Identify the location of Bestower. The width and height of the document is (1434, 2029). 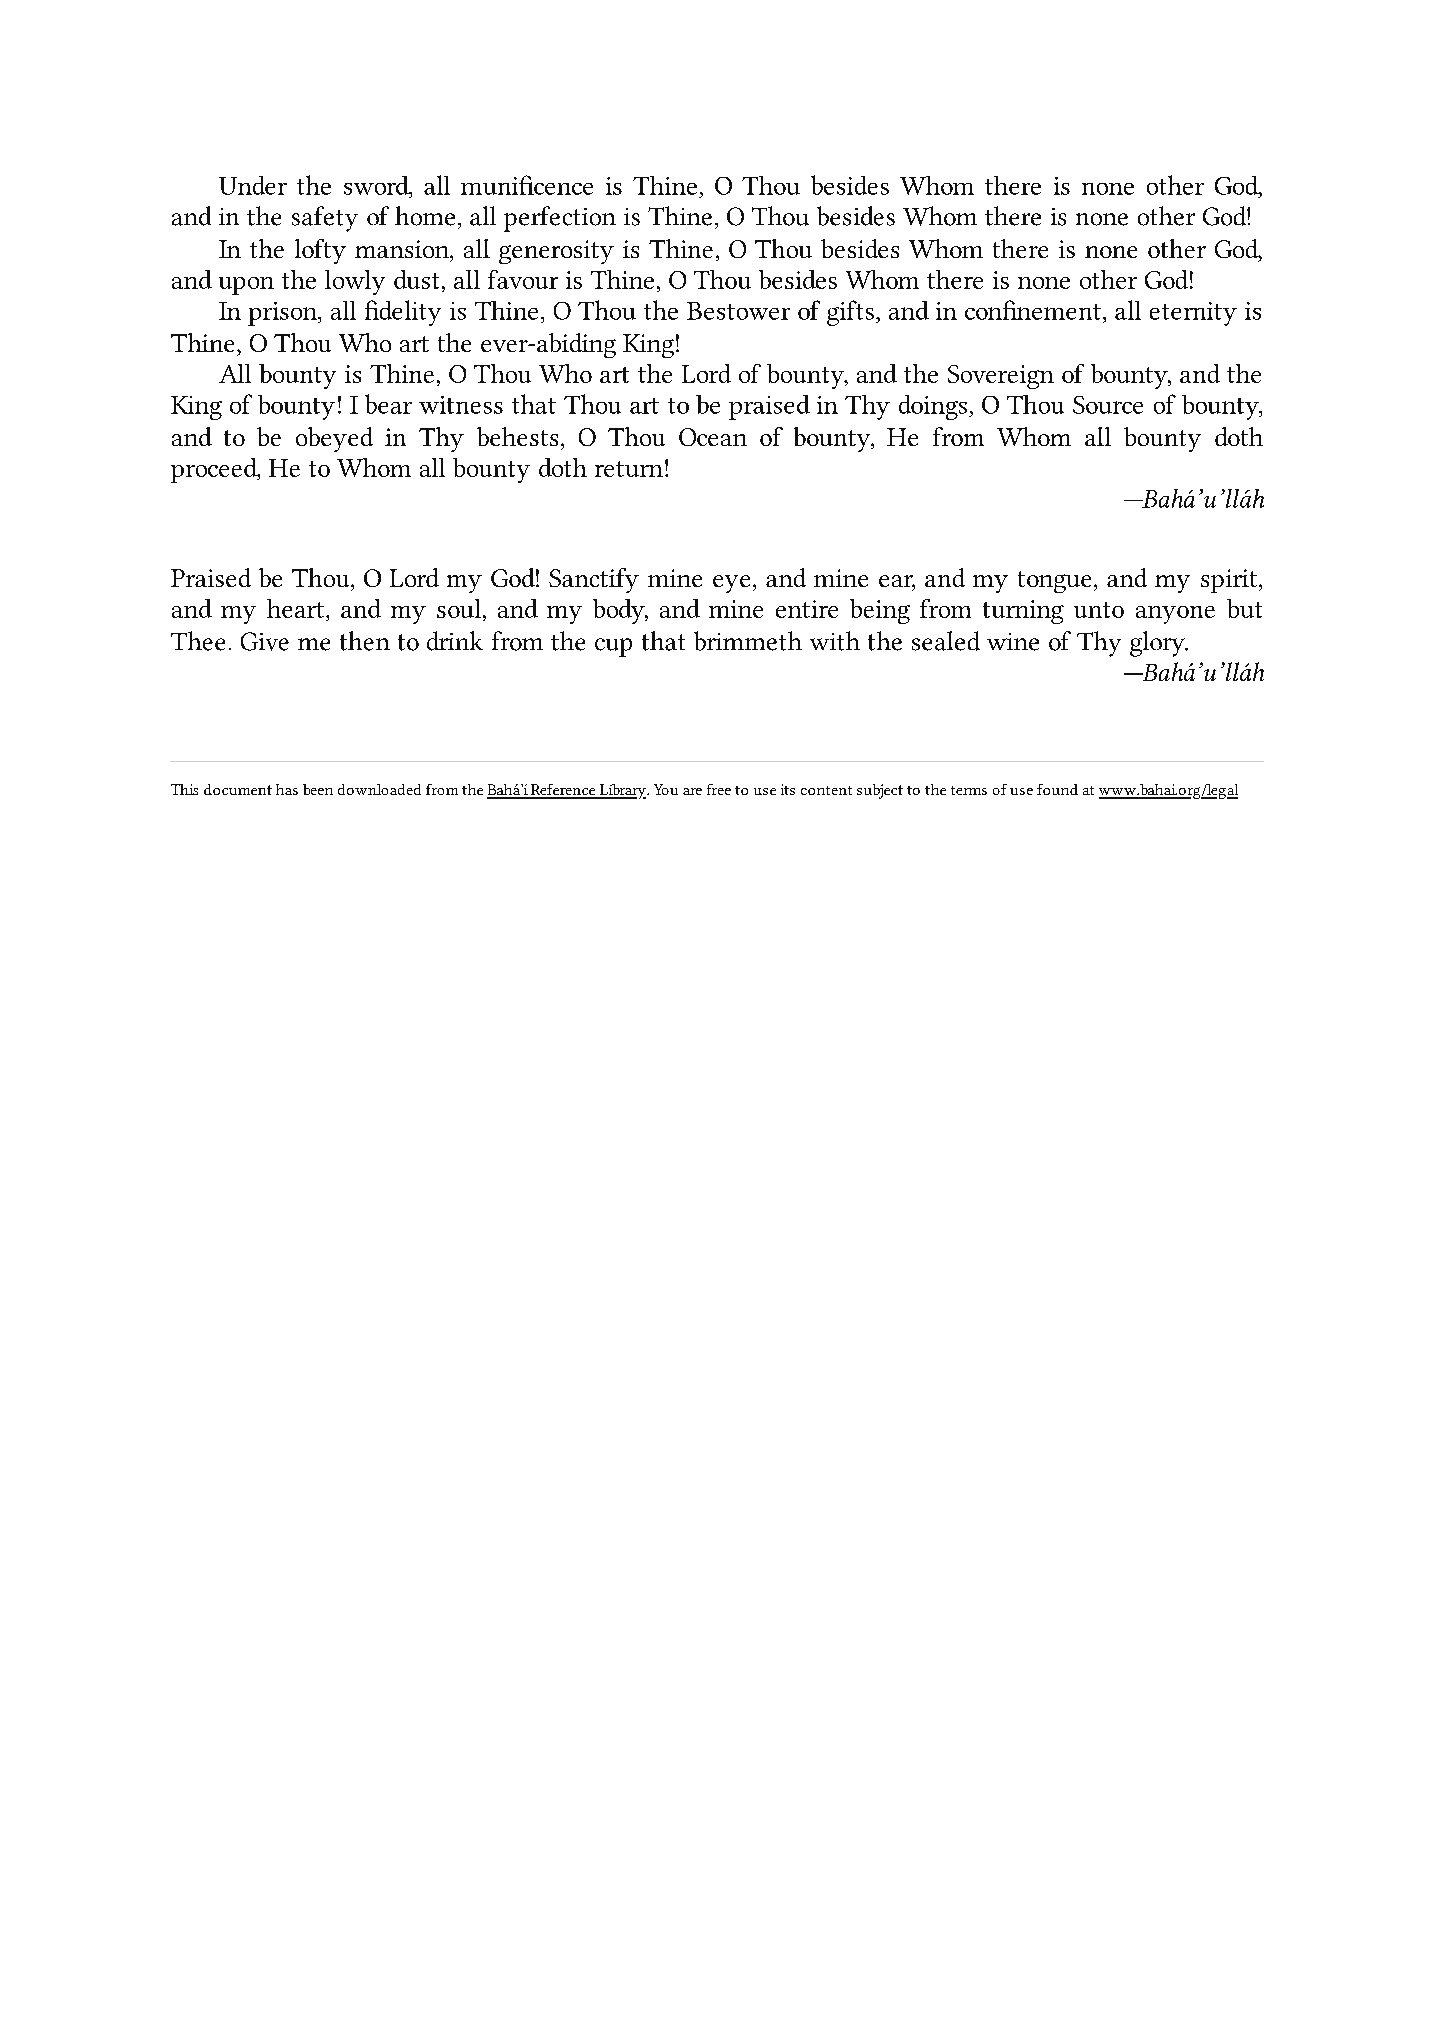
(738, 311).
